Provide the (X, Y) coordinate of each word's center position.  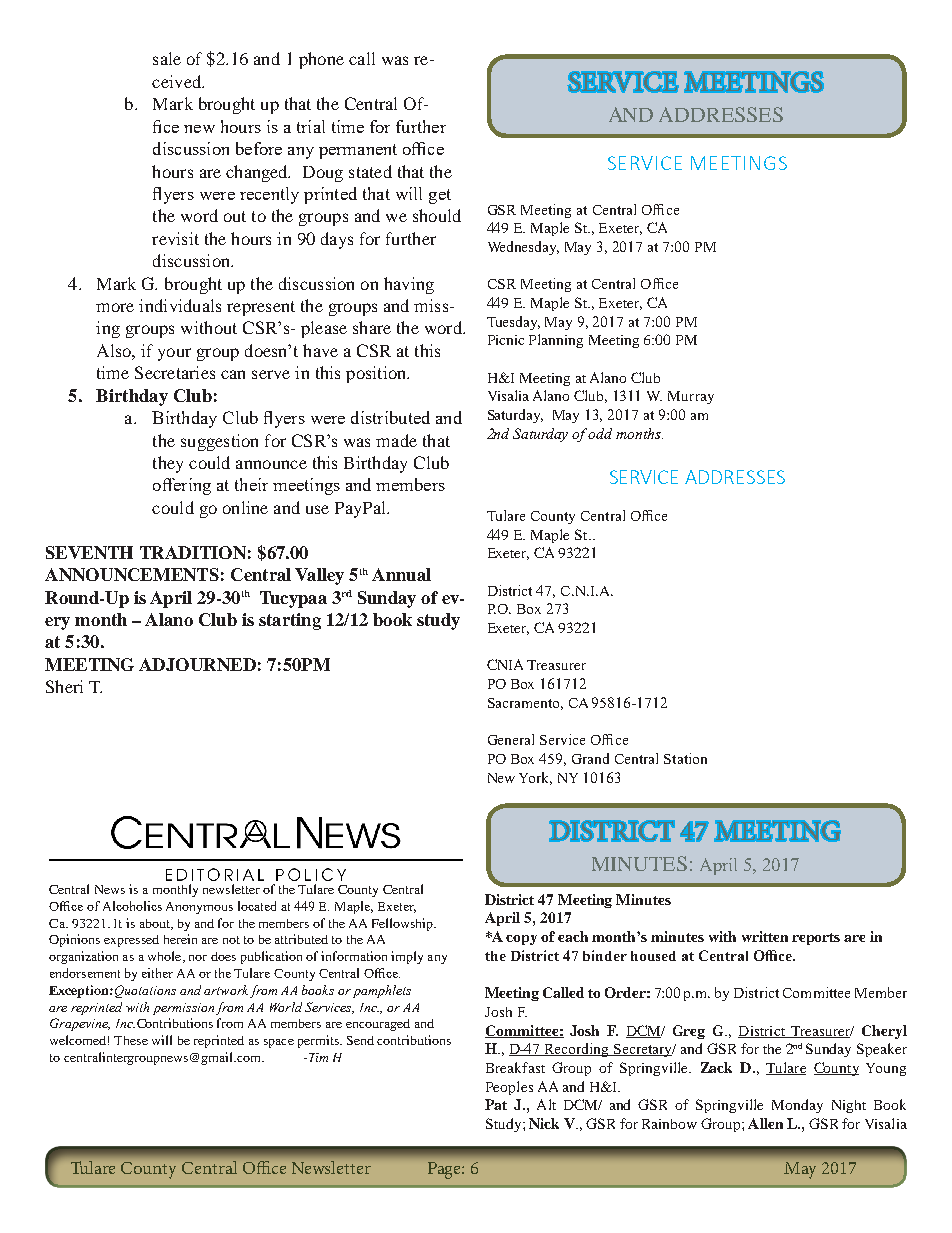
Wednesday (523, 248)
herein (180, 939)
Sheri (64, 686)
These (131, 1040)
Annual (401, 574)
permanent (358, 151)
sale (167, 58)
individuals (180, 305)
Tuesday (513, 323)
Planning (556, 341)
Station (685, 758)
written (765, 936)
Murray (691, 397)
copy (521, 940)
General (511, 739)
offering (182, 486)
